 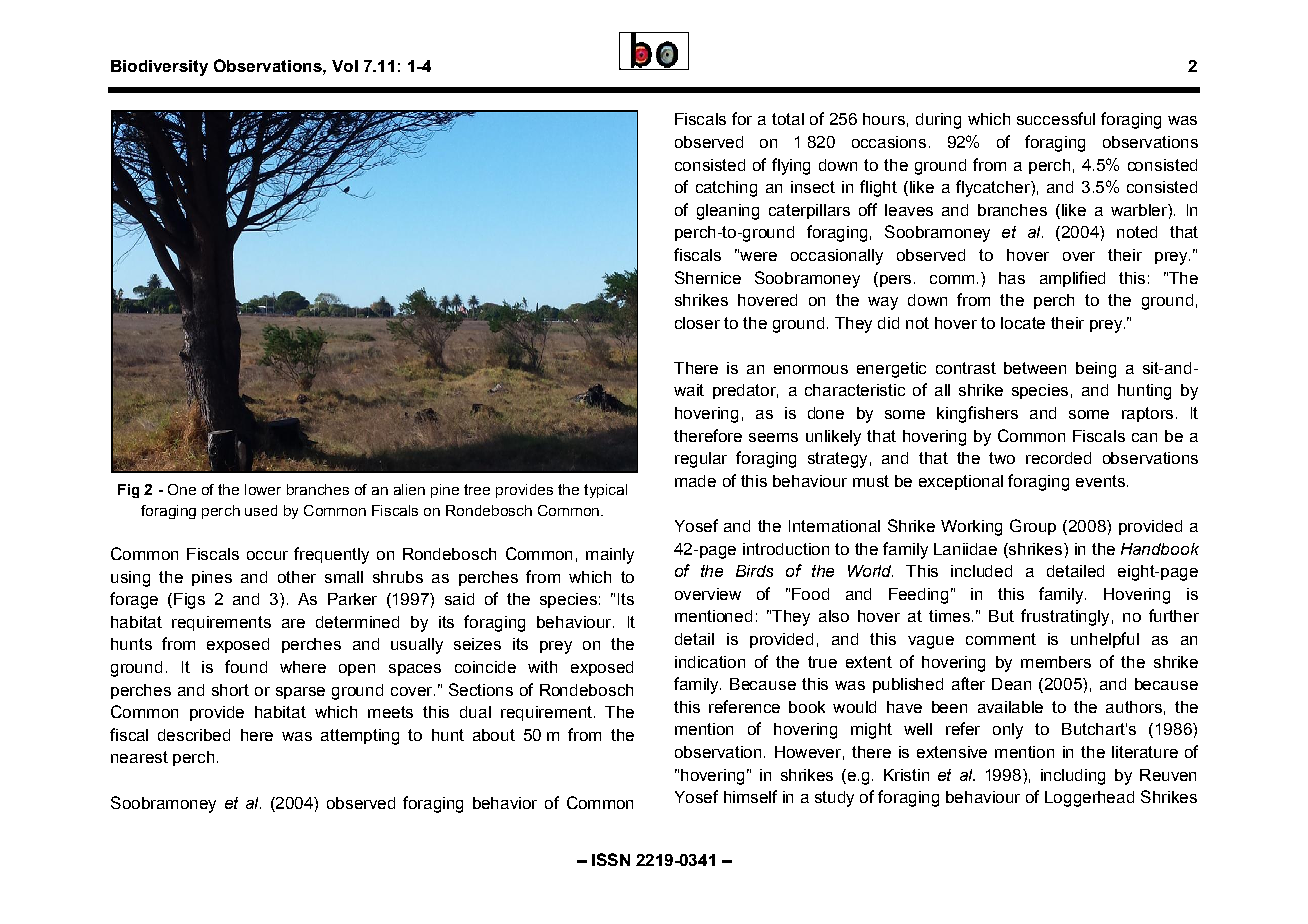 What do you see at coordinates (837, 257) in the screenshot?
I see `occasionally` at bounding box center [837, 257].
